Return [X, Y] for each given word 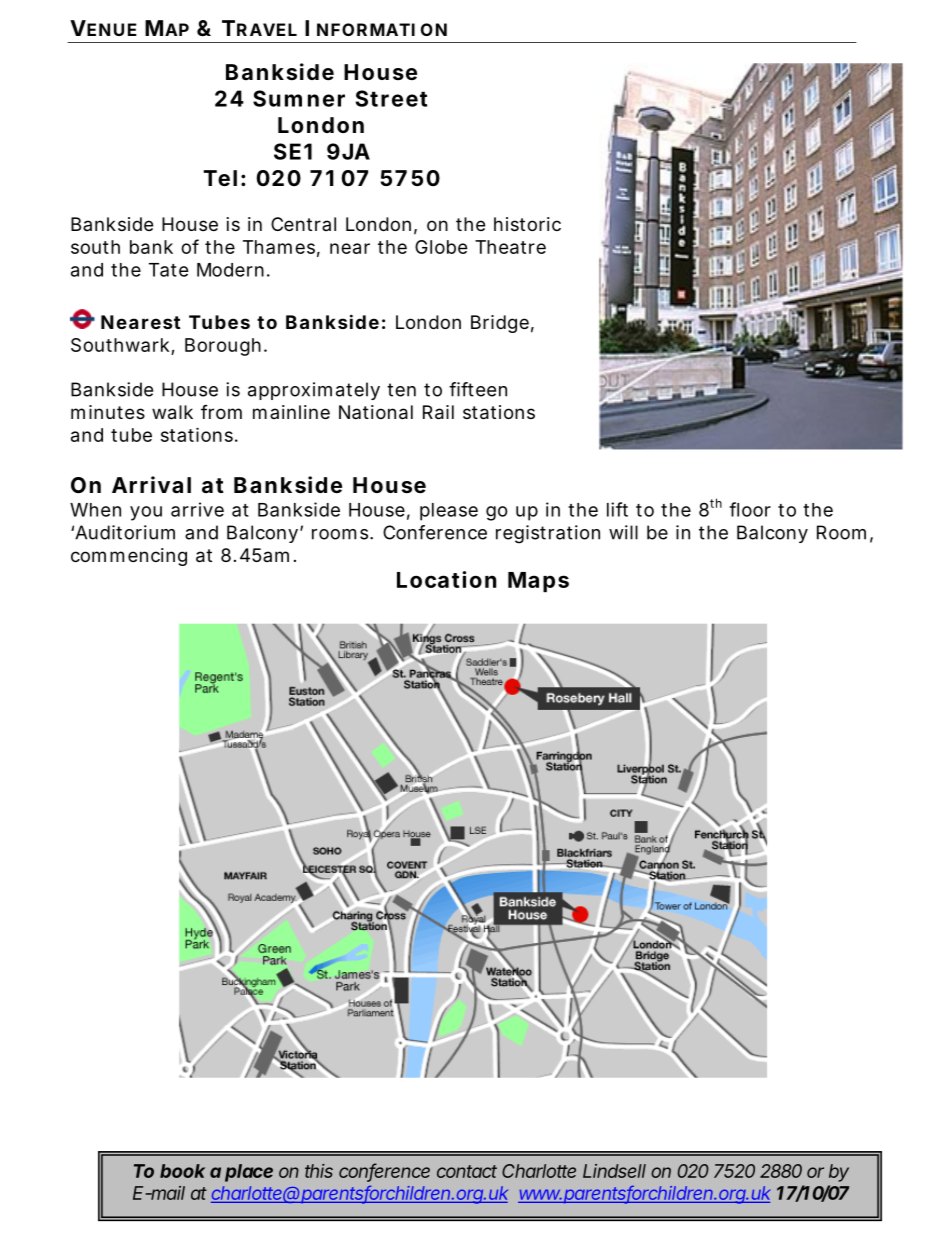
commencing [129, 557]
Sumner [299, 98]
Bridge [500, 324]
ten [401, 390]
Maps [538, 582]
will [623, 532]
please [449, 512]
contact [467, 1171]
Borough [223, 347]
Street [391, 98]
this [319, 1171]
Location [446, 579]
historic [527, 224]
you [146, 513]
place [249, 1173]
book [182, 1171]
